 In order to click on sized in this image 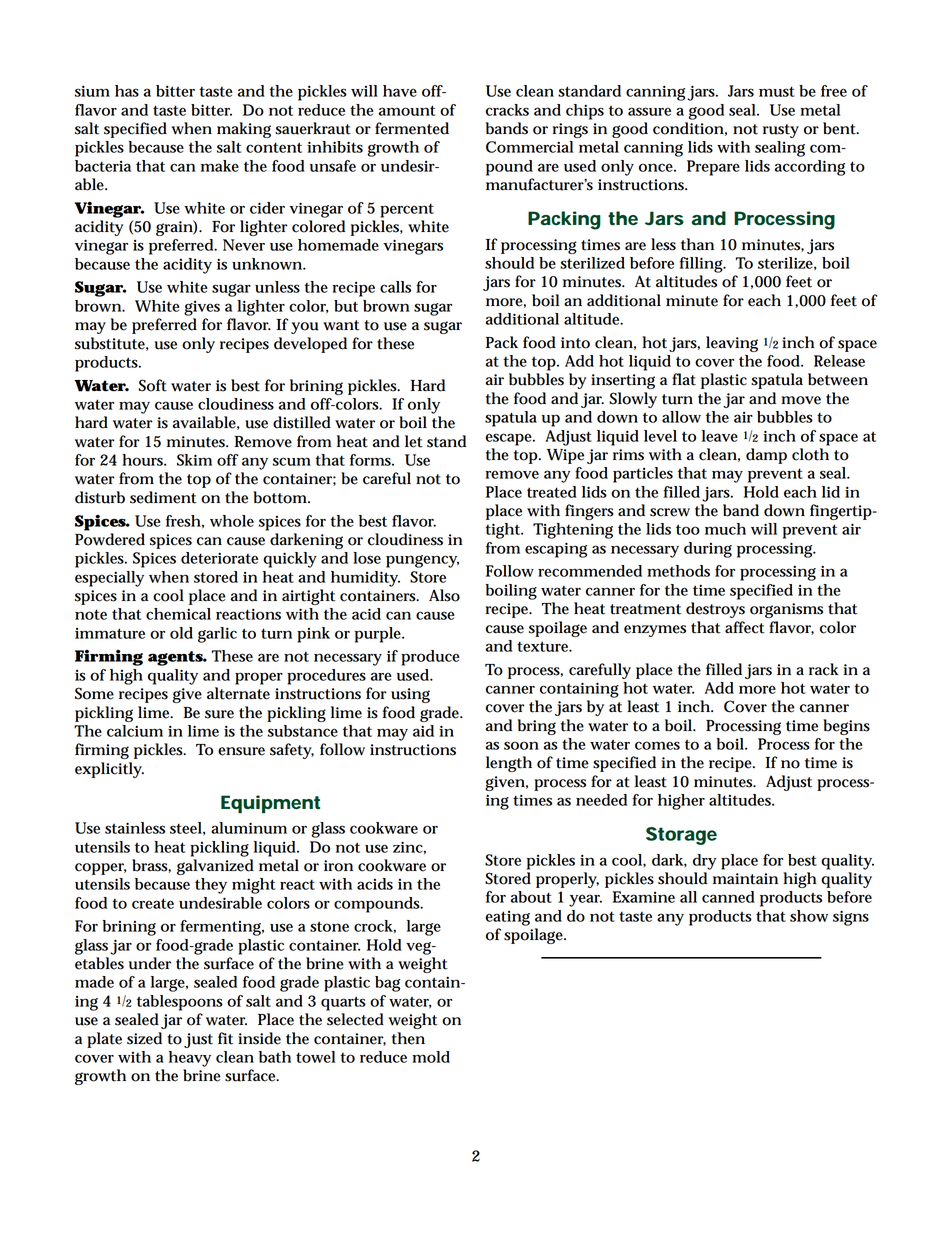, I will do `click(144, 1038)`.
